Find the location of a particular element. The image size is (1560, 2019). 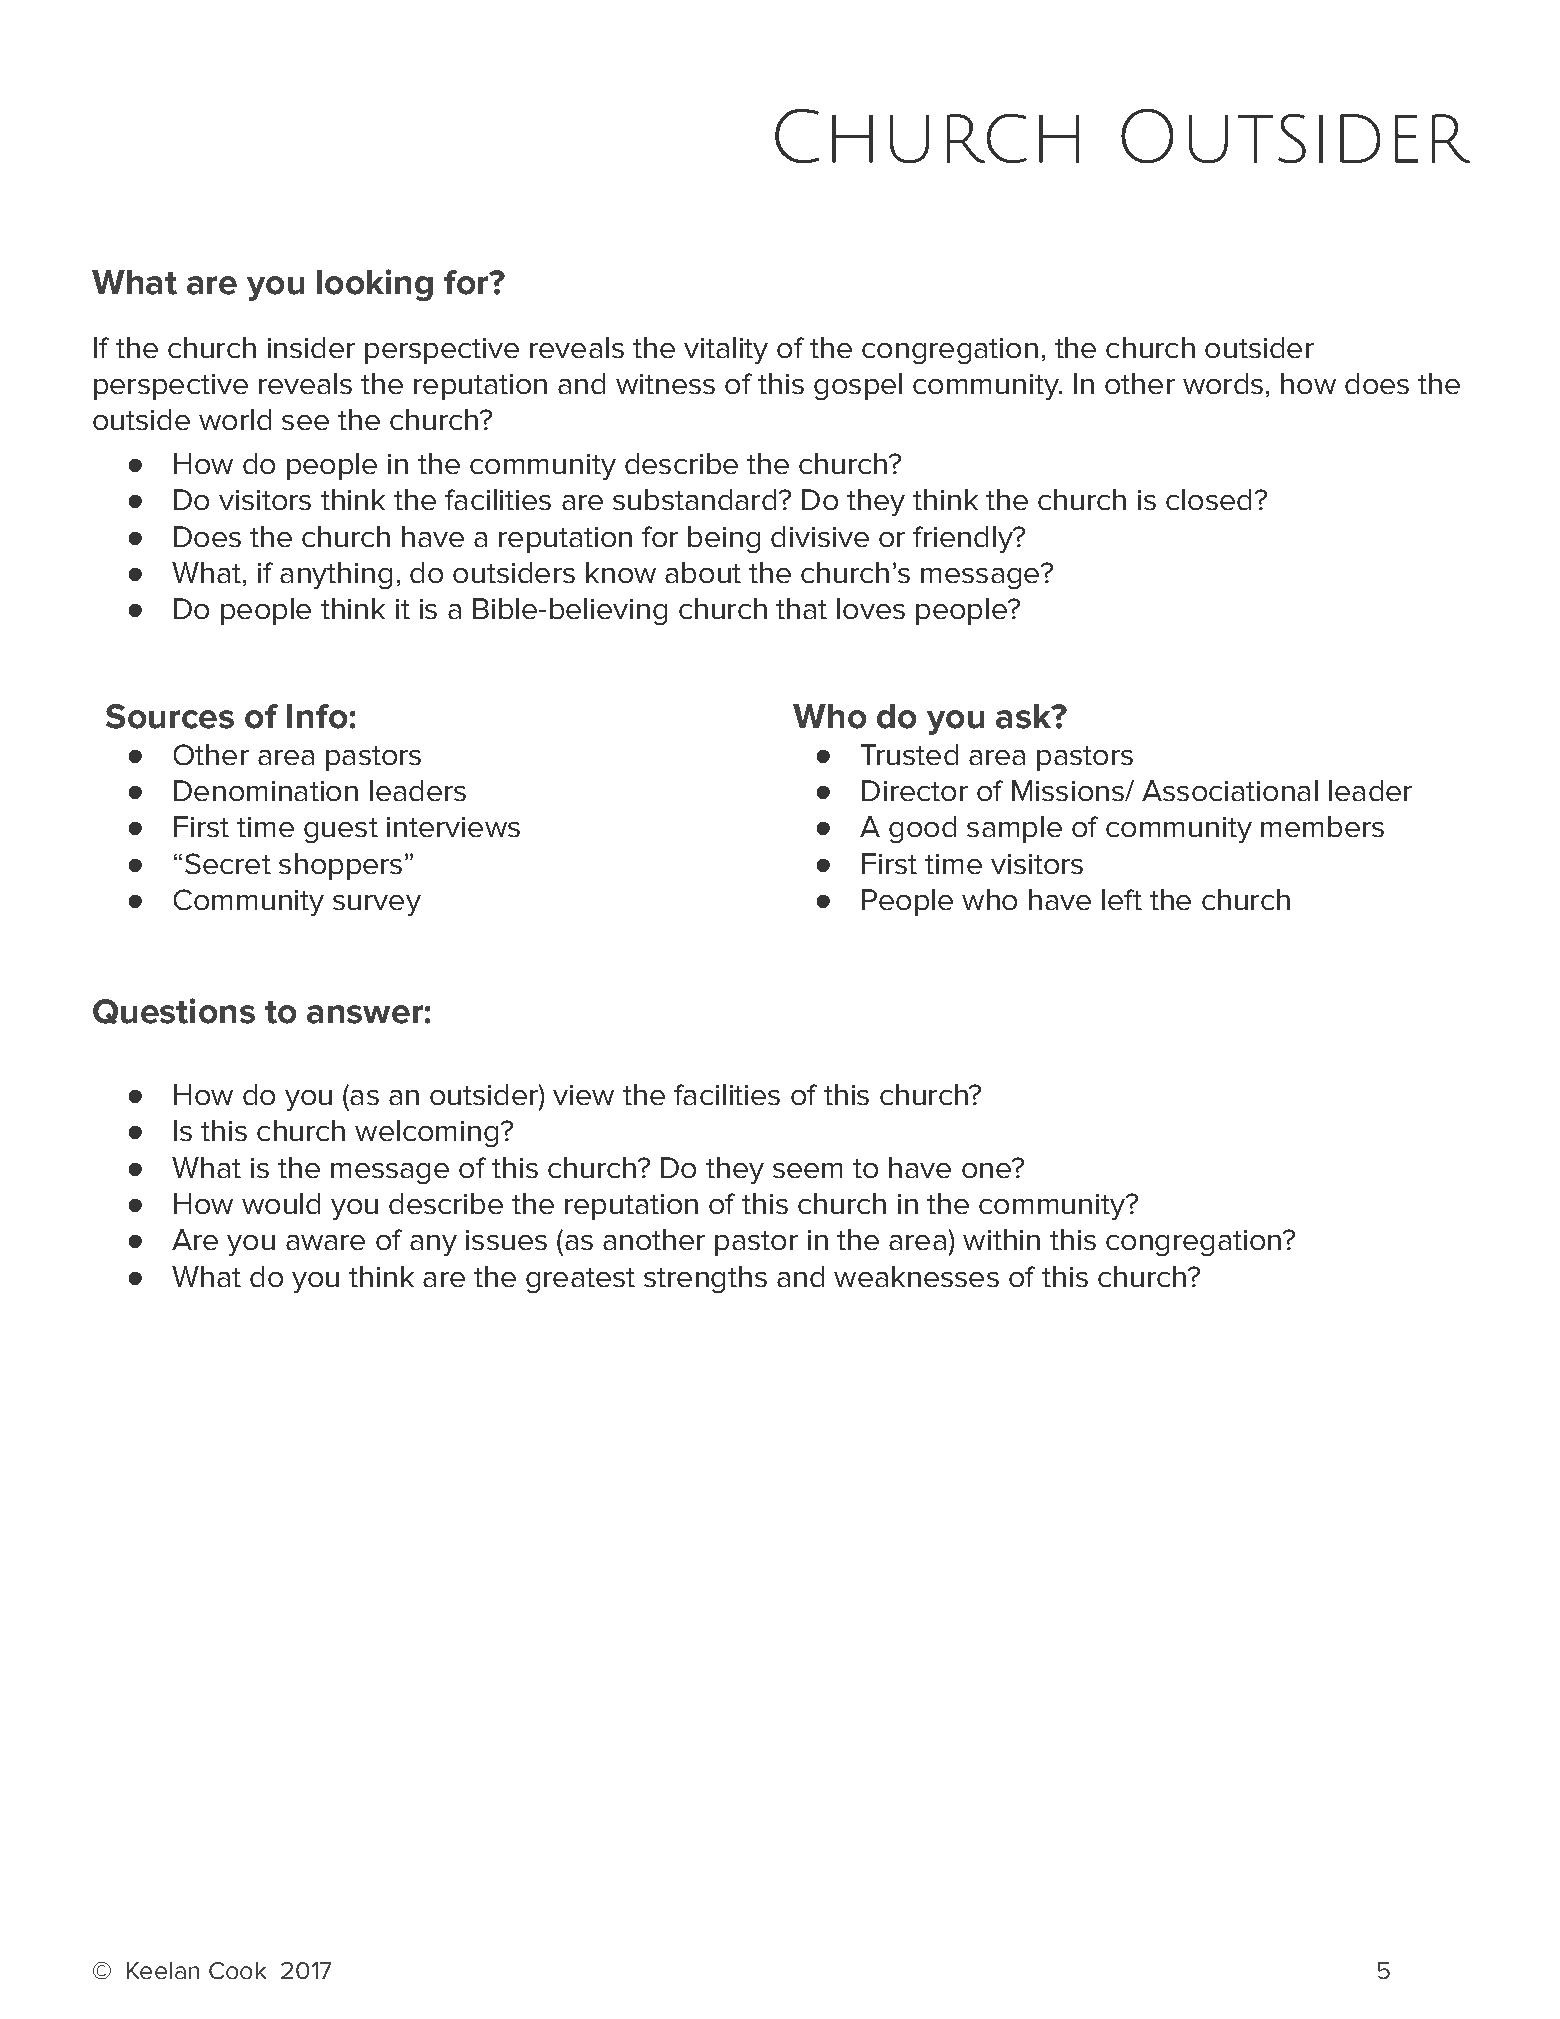

Cook is located at coordinates (237, 1970).
